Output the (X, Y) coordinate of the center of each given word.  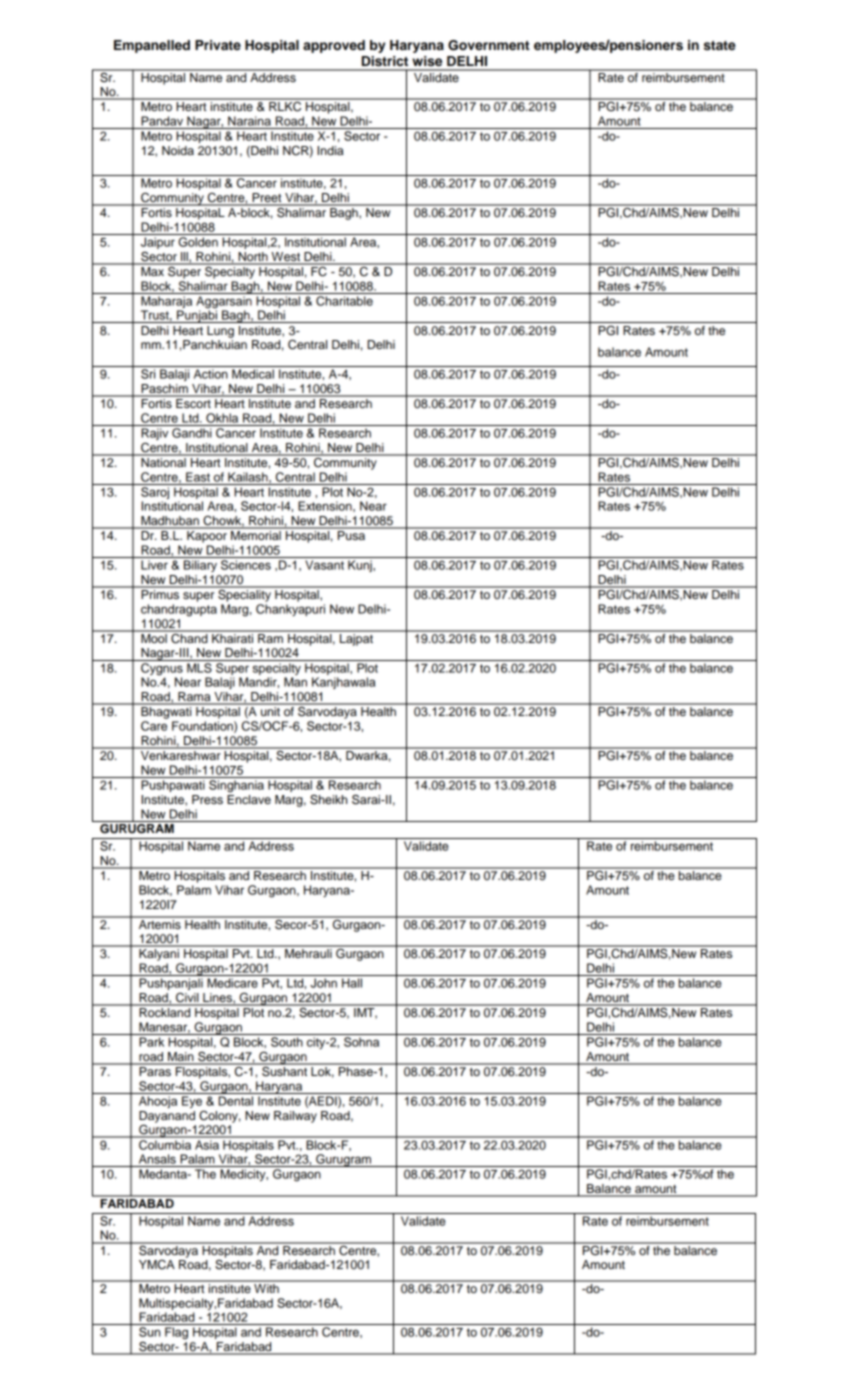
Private (218, 45)
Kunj (361, 566)
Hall (352, 983)
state (720, 46)
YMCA (157, 1265)
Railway (295, 1117)
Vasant (324, 565)
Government (489, 45)
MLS (199, 668)
